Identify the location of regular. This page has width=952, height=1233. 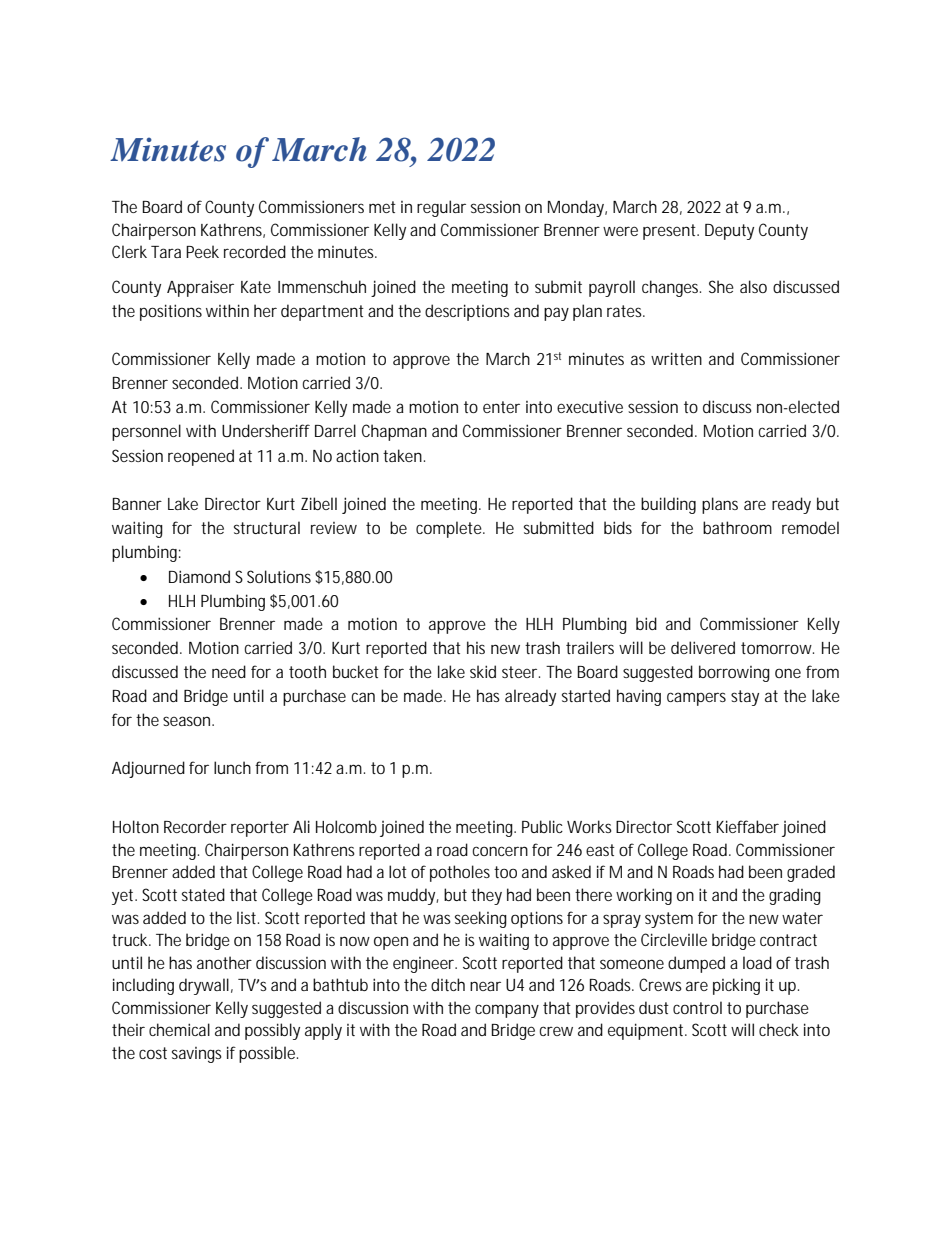
(441, 208).
